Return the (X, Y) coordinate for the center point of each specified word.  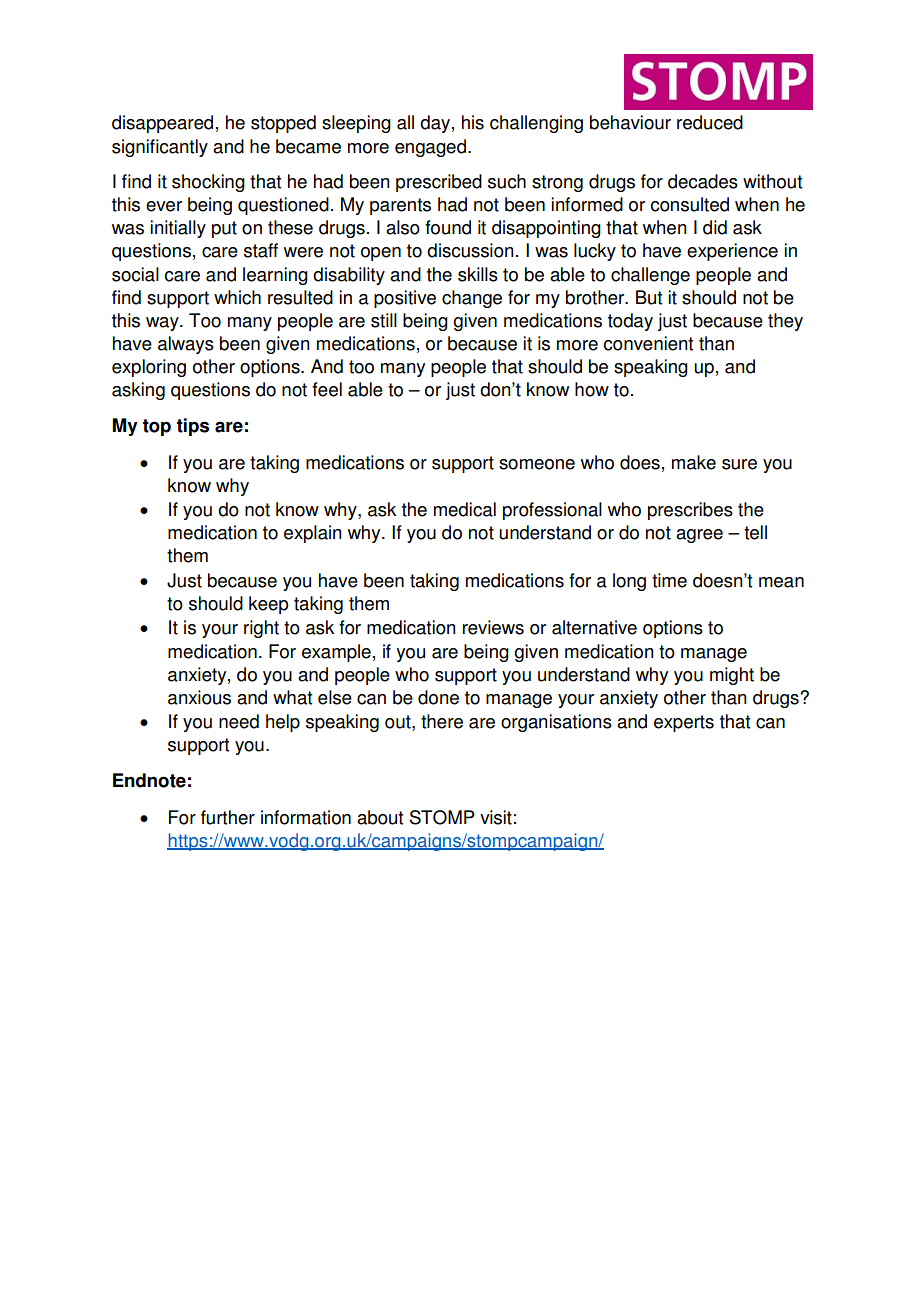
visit (496, 817)
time (669, 580)
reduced (710, 122)
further (228, 817)
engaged (430, 148)
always (186, 345)
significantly (160, 148)
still (384, 320)
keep (268, 605)
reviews (493, 627)
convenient (648, 343)
